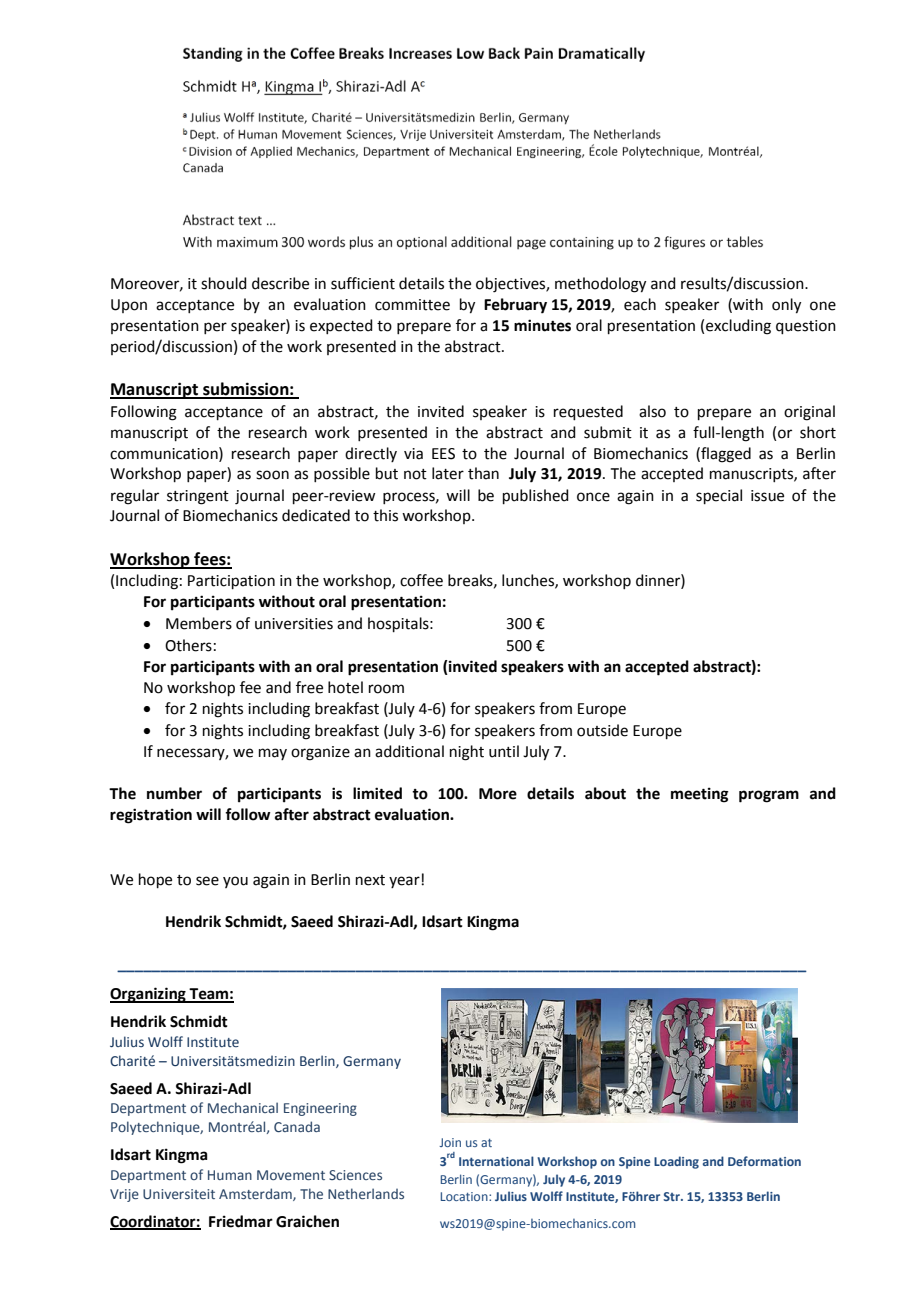 This screenshot has height=1308, width=924. Describe the element at coordinates (504, 751) in the screenshot. I see `until` at that location.
